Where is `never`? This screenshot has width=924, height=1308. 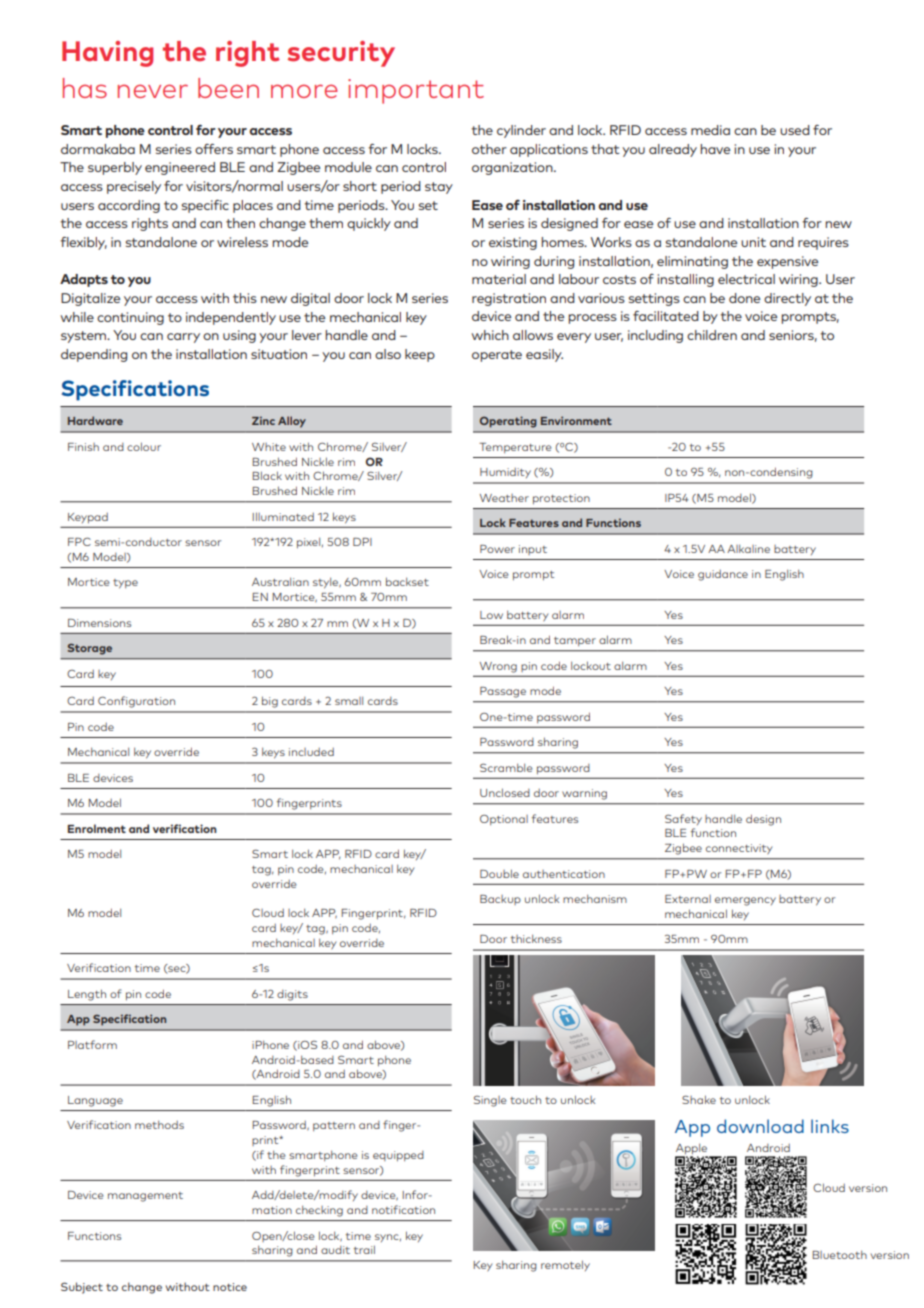
never is located at coordinates (153, 91).
